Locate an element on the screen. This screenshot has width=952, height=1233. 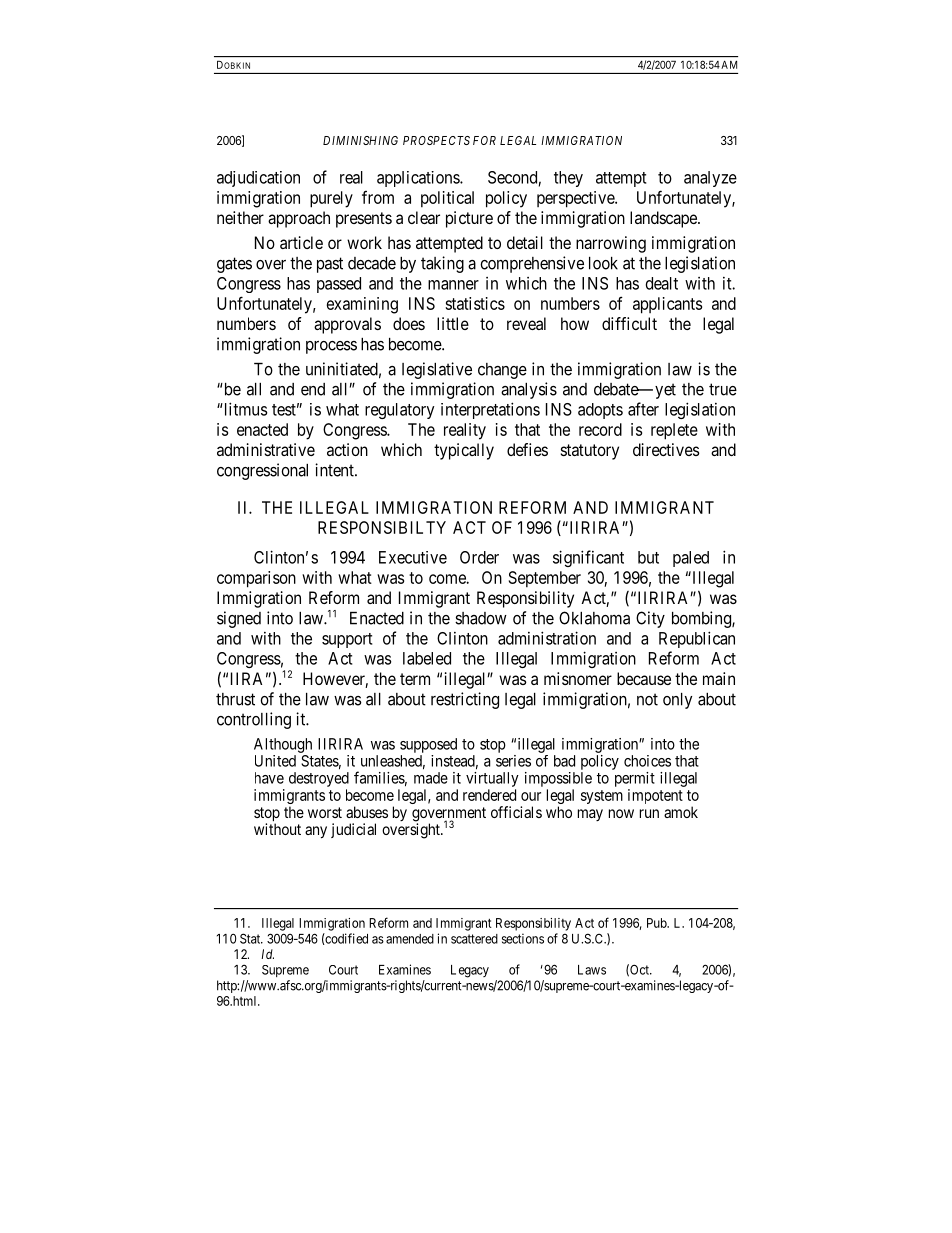
City is located at coordinates (650, 619).
